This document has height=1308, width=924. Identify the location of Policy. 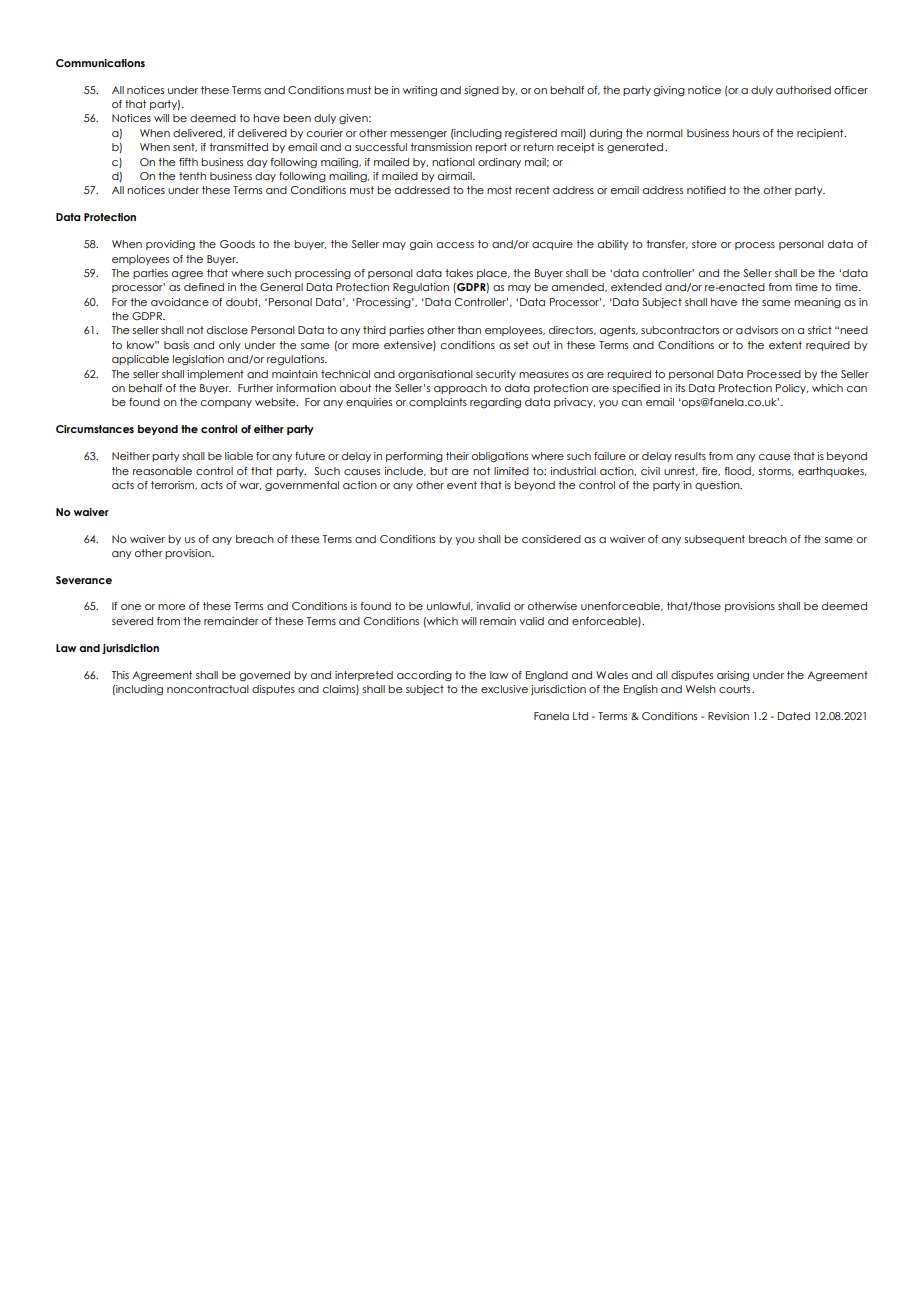
(792, 389).
